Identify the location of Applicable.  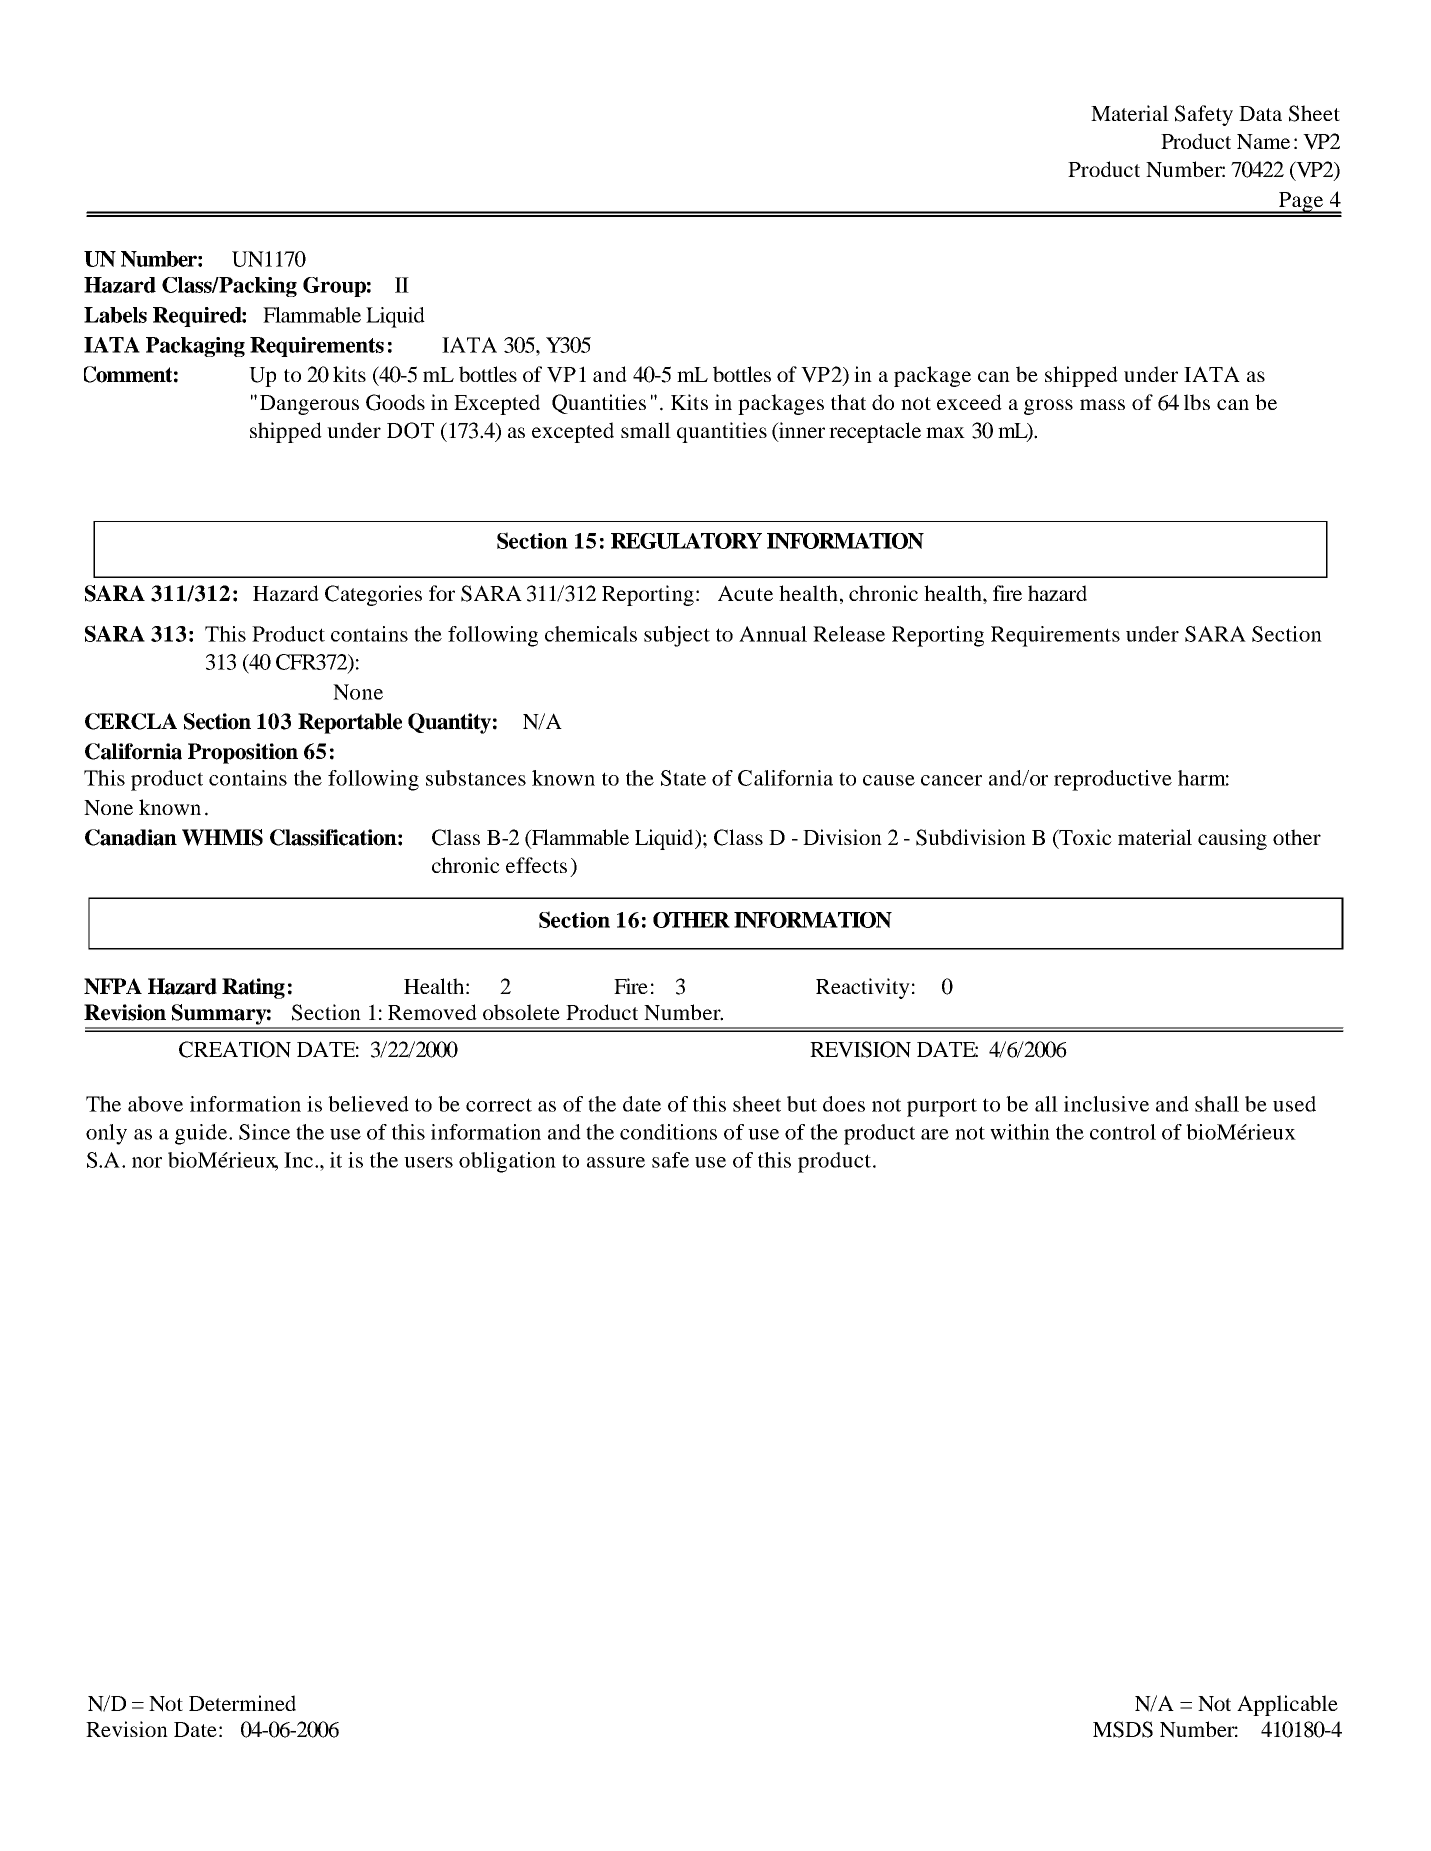
(1287, 1705).
